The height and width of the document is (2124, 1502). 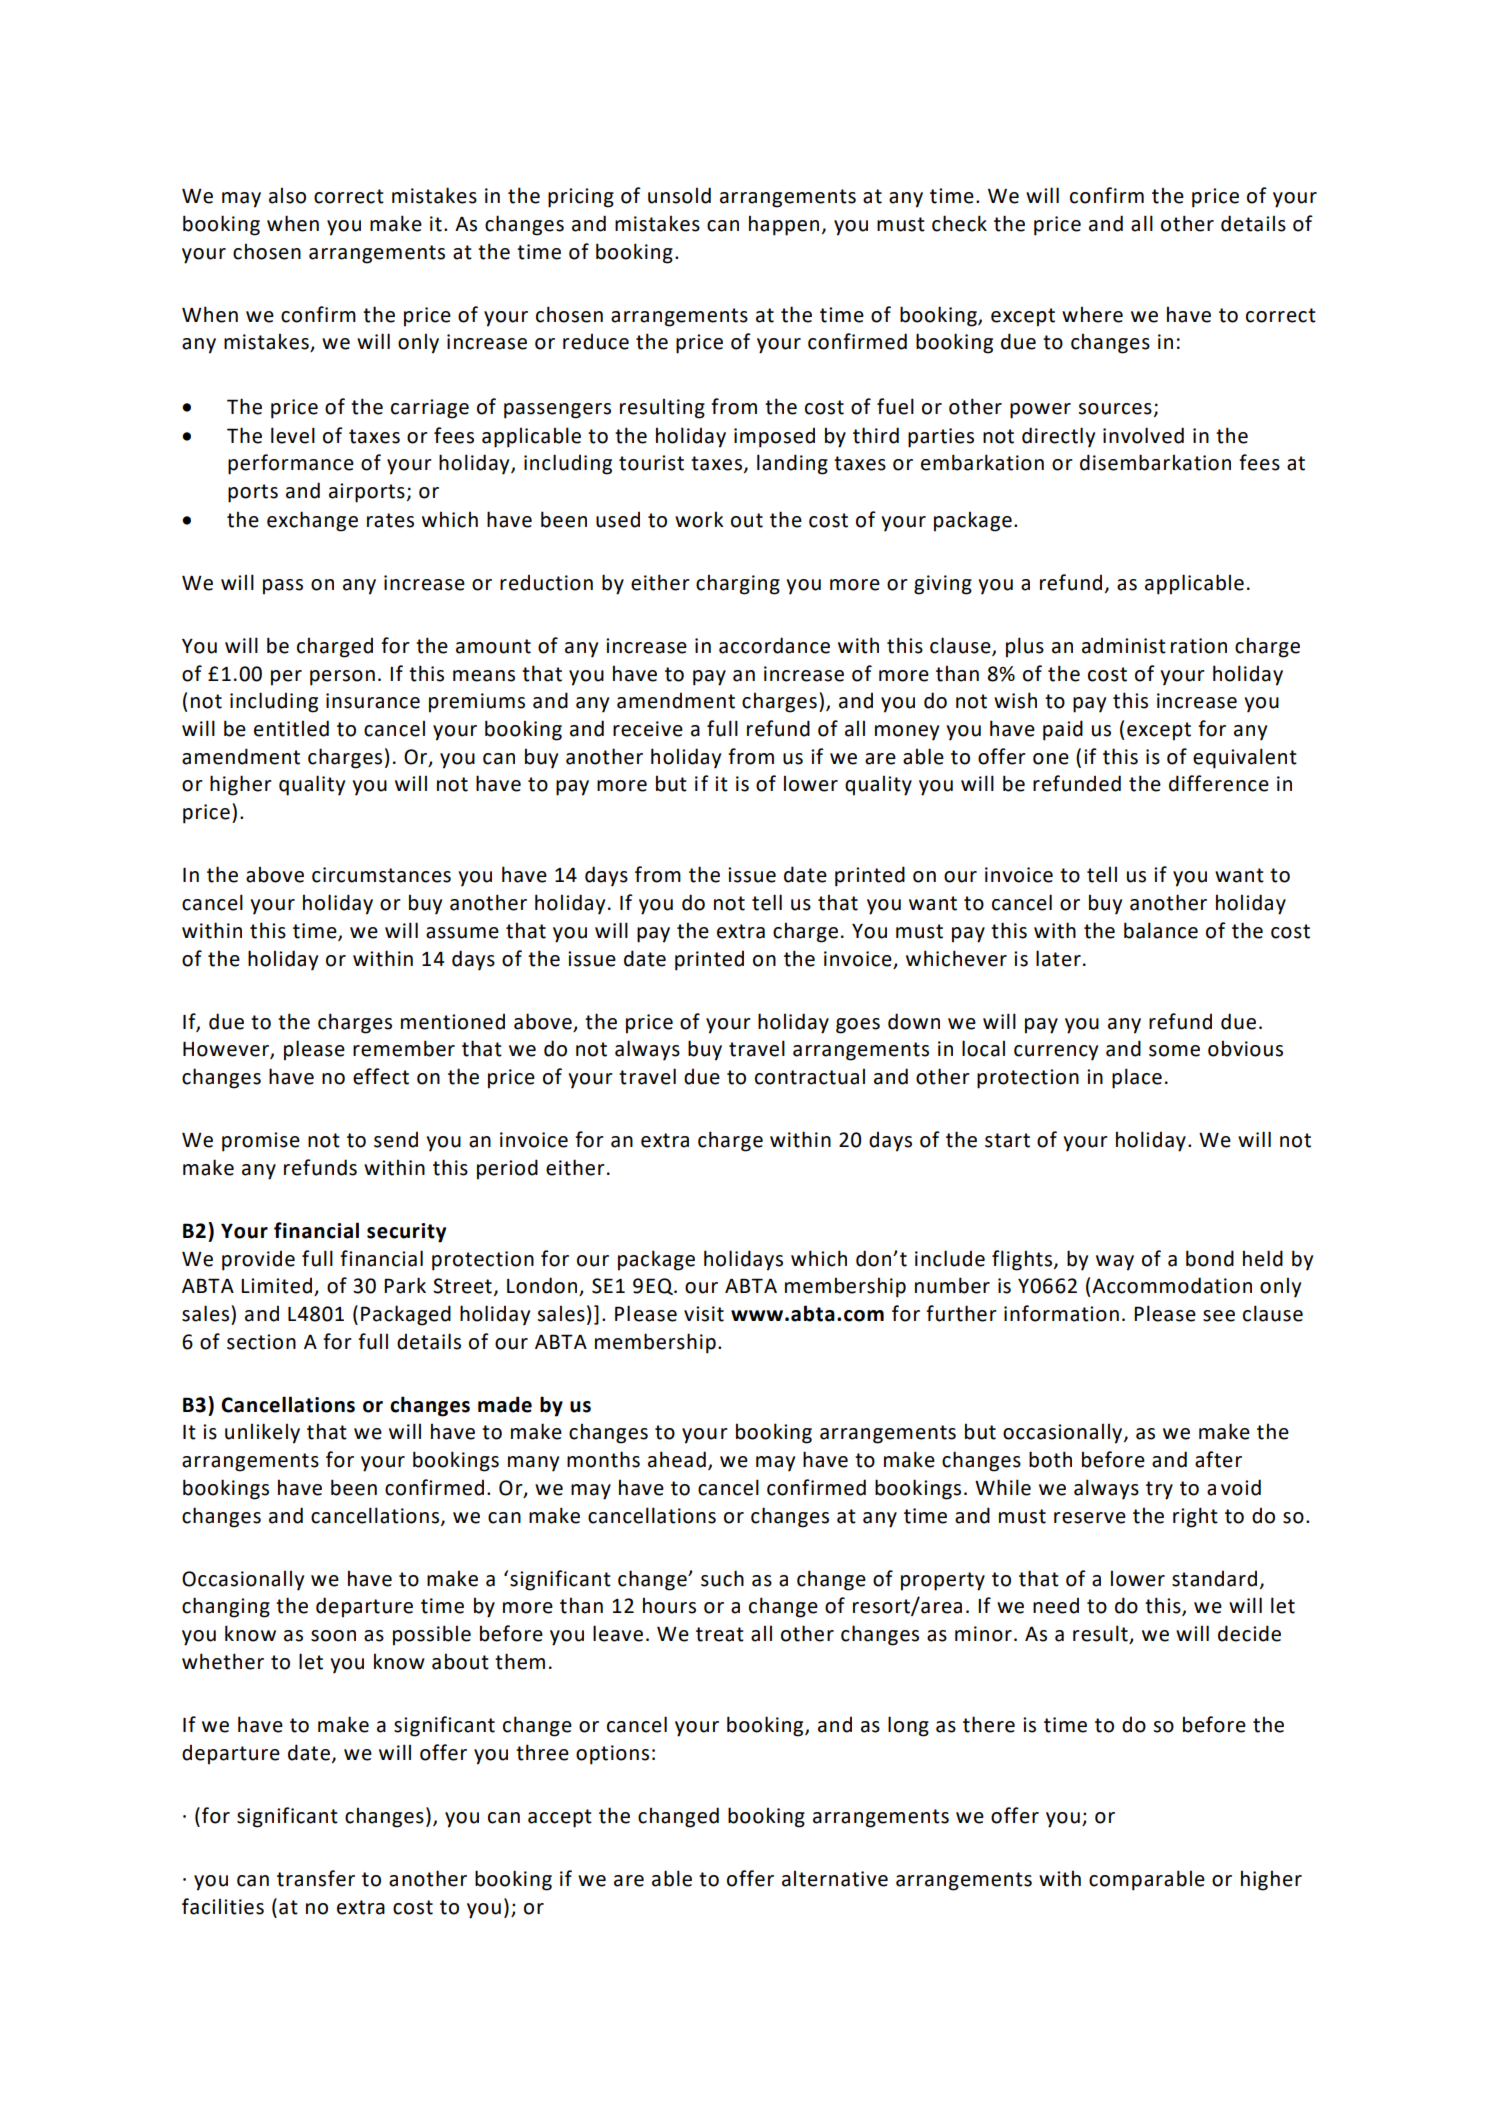 I want to click on also, so click(x=287, y=195).
